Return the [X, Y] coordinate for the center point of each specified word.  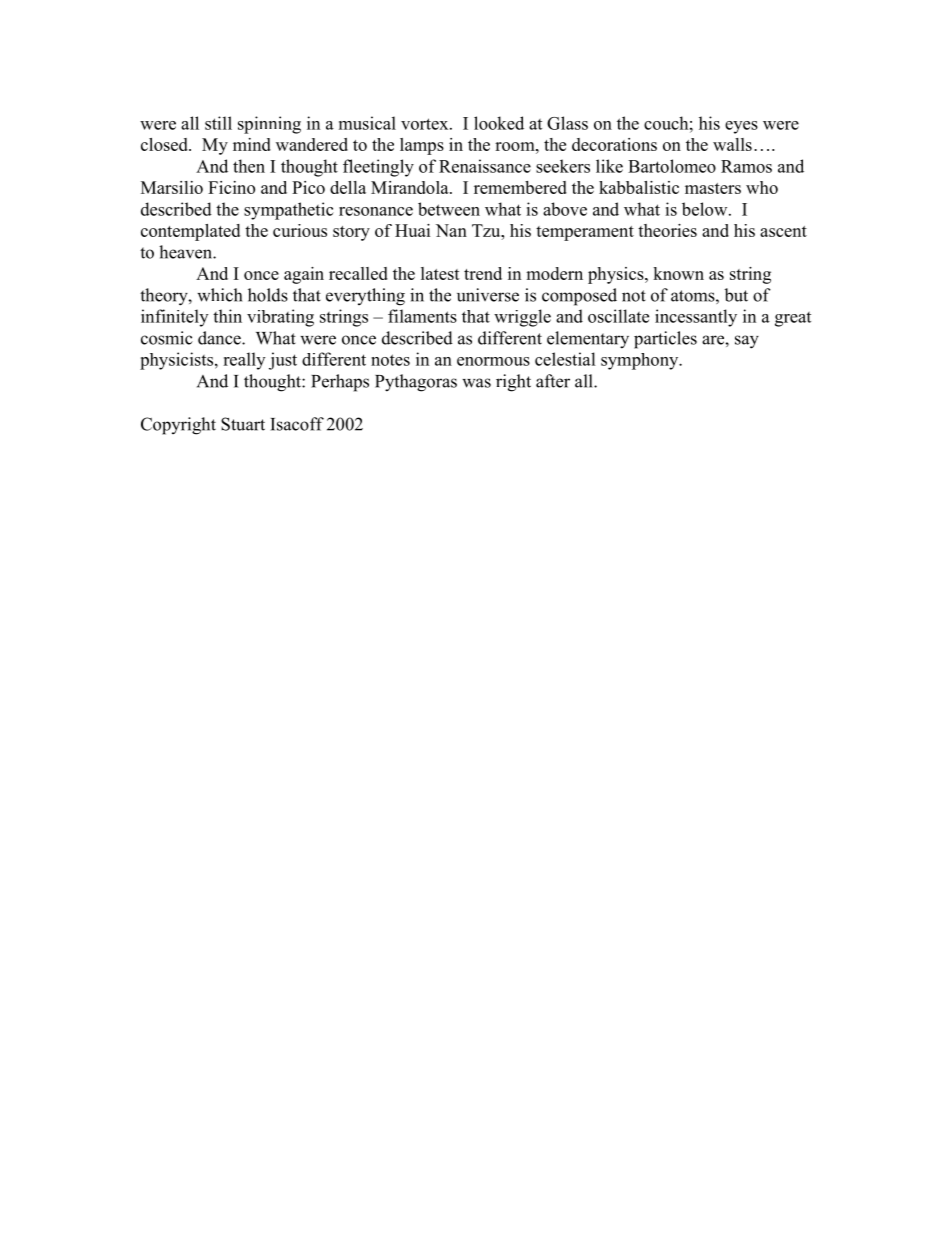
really [244, 361]
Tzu [487, 230]
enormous [493, 361]
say [747, 342]
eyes [741, 127]
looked [499, 123]
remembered [520, 187]
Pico [308, 187]
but [736, 295]
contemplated [190, 232]
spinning [269, 125]
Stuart [243, 424]
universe [488, 295]
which [219, 295]
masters [713, 188]
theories [667, 230]
